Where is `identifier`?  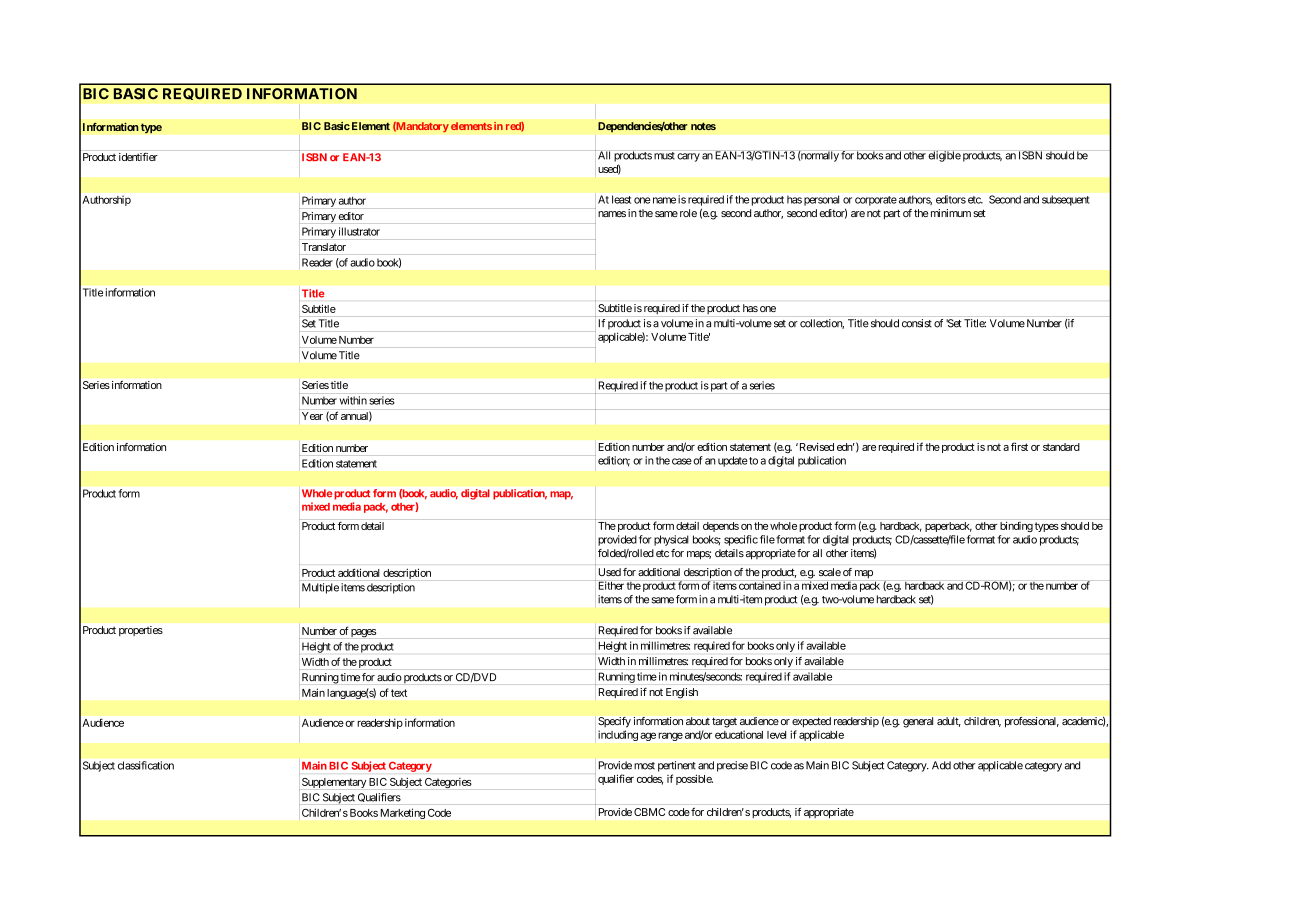 identifier is located at coordinates (138, 156).
